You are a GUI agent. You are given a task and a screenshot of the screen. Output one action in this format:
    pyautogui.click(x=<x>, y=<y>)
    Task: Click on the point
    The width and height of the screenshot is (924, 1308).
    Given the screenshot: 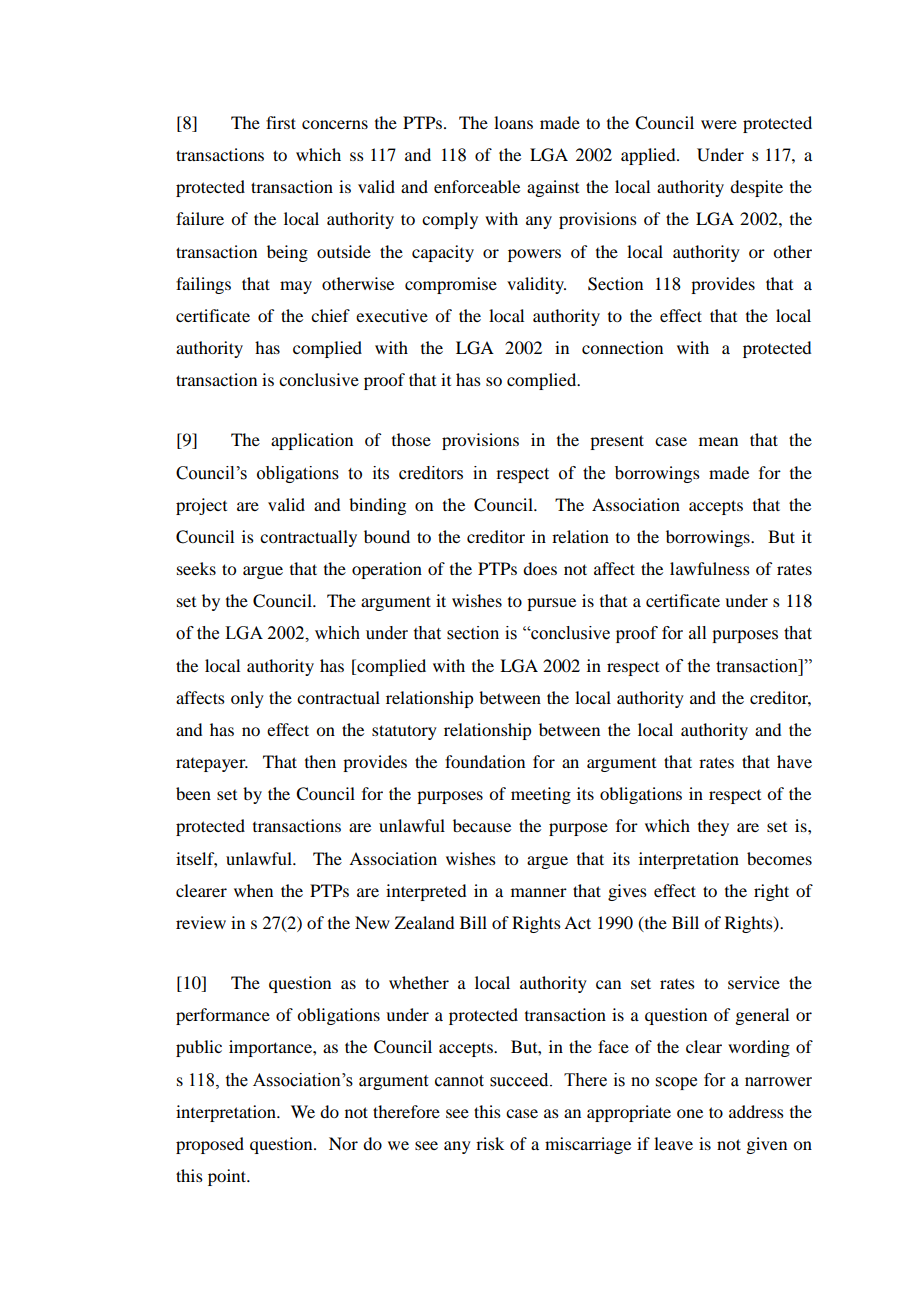 What is the action you would take?
    pyautogui.click(x=228, y=1177)
